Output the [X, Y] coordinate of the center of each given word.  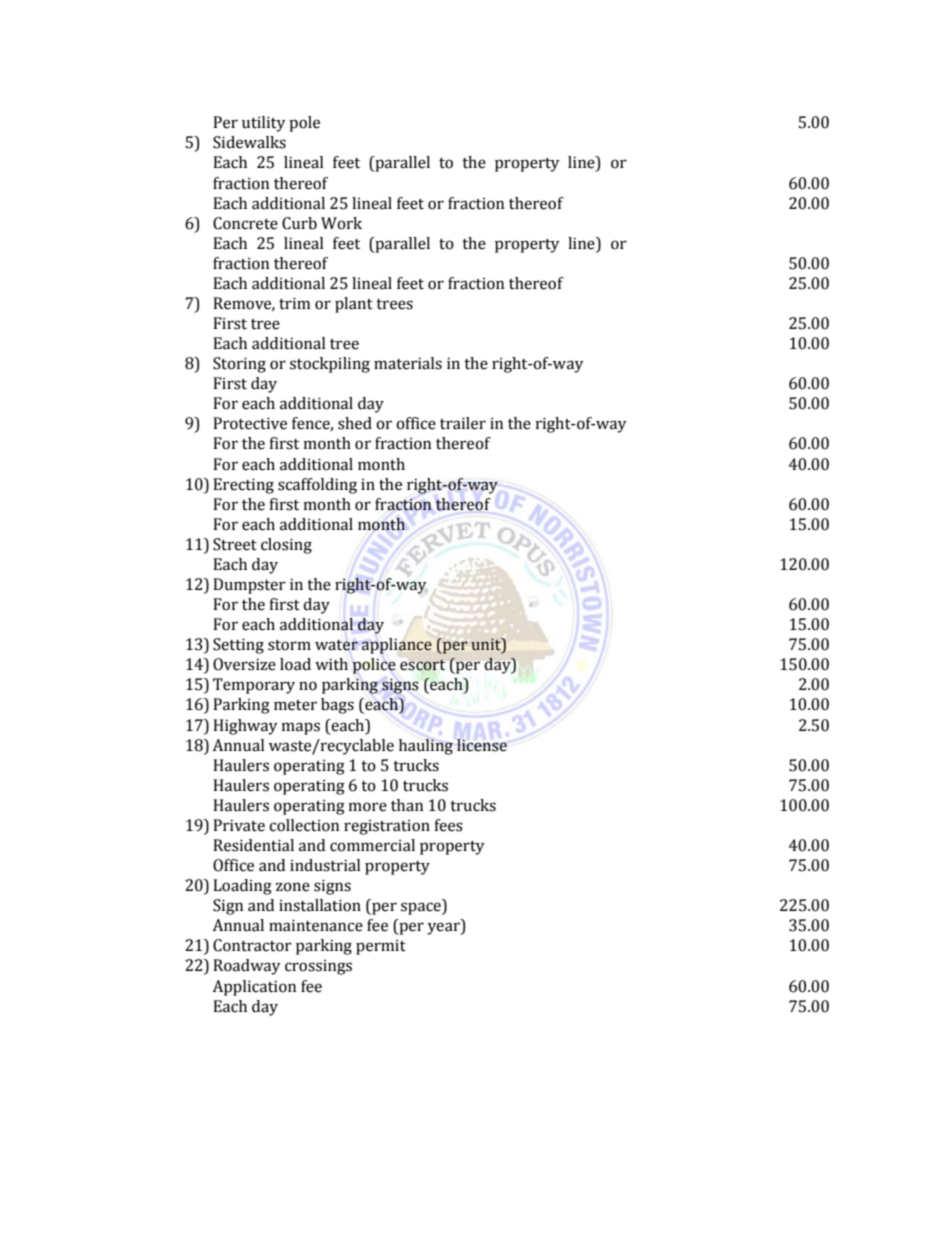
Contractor [252, 945]
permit [381, 947]
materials [408, 363]
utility [263, 124]
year [444, 928]
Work [341, 223]
